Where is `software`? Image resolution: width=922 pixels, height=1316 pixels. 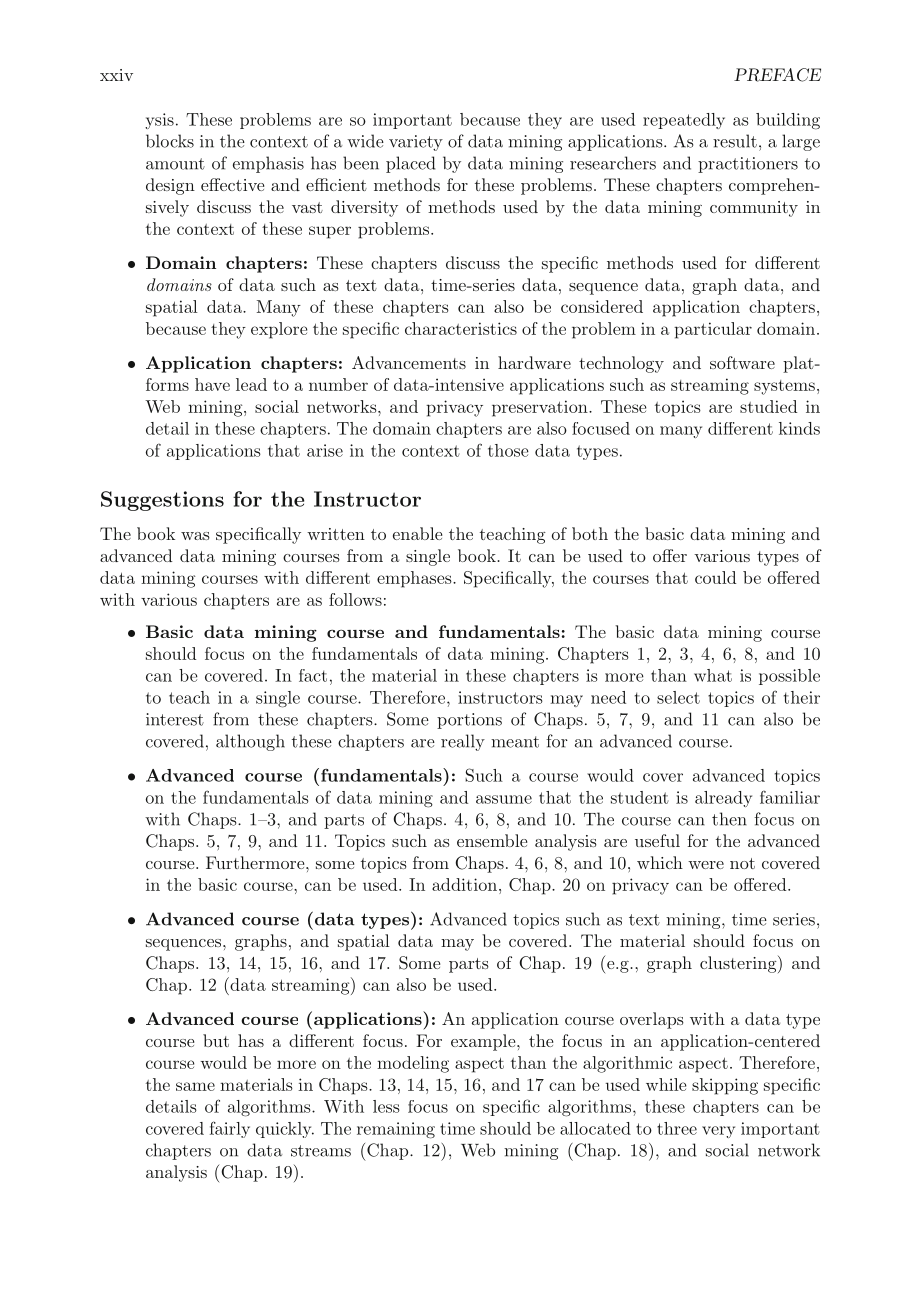
software is located at coordinates (742, 362).
